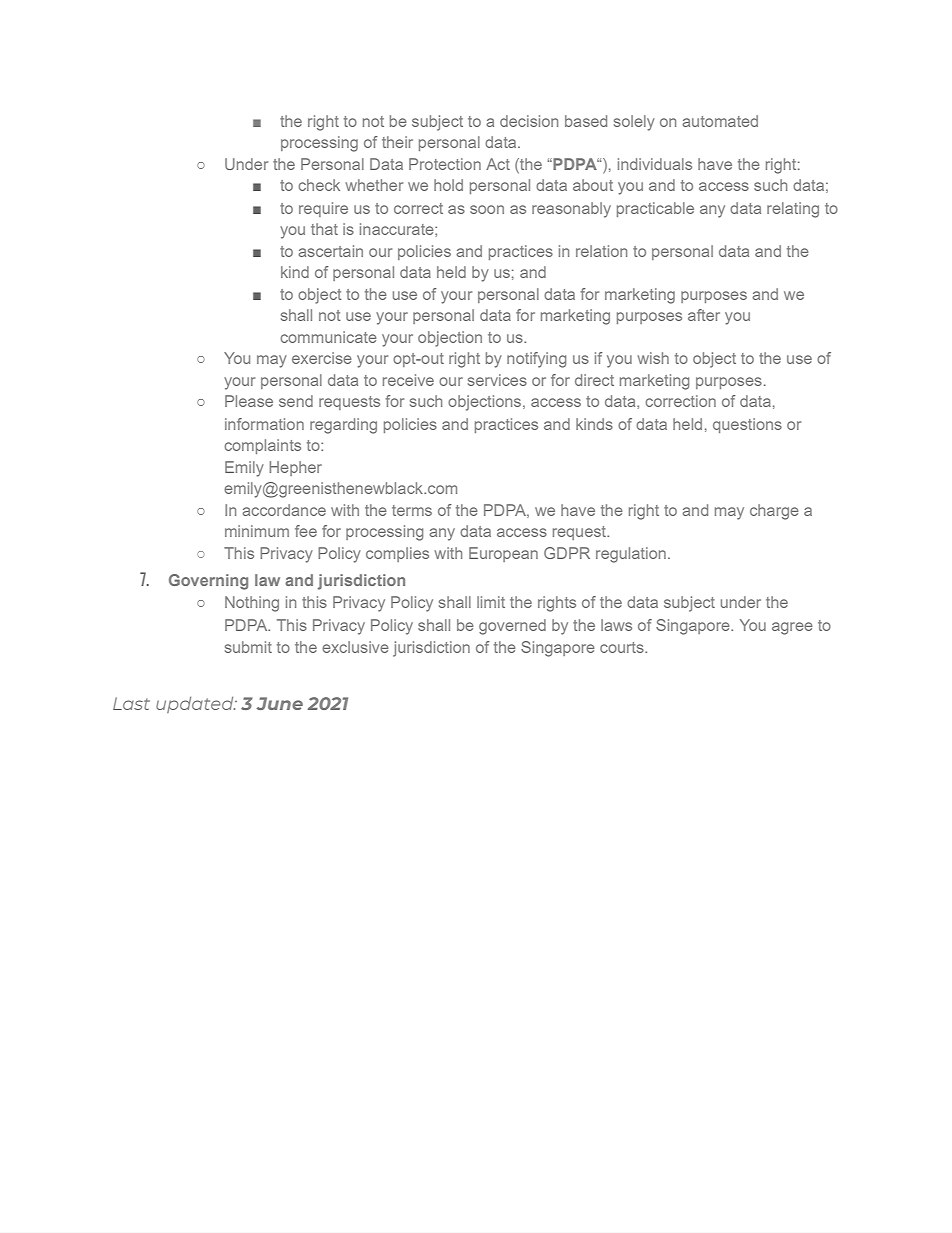 The width and height of the image is (952, 1233). What do you see at coordinates (445, 164) in the image?
I see `Protection` at bounding box center [445, 164].
